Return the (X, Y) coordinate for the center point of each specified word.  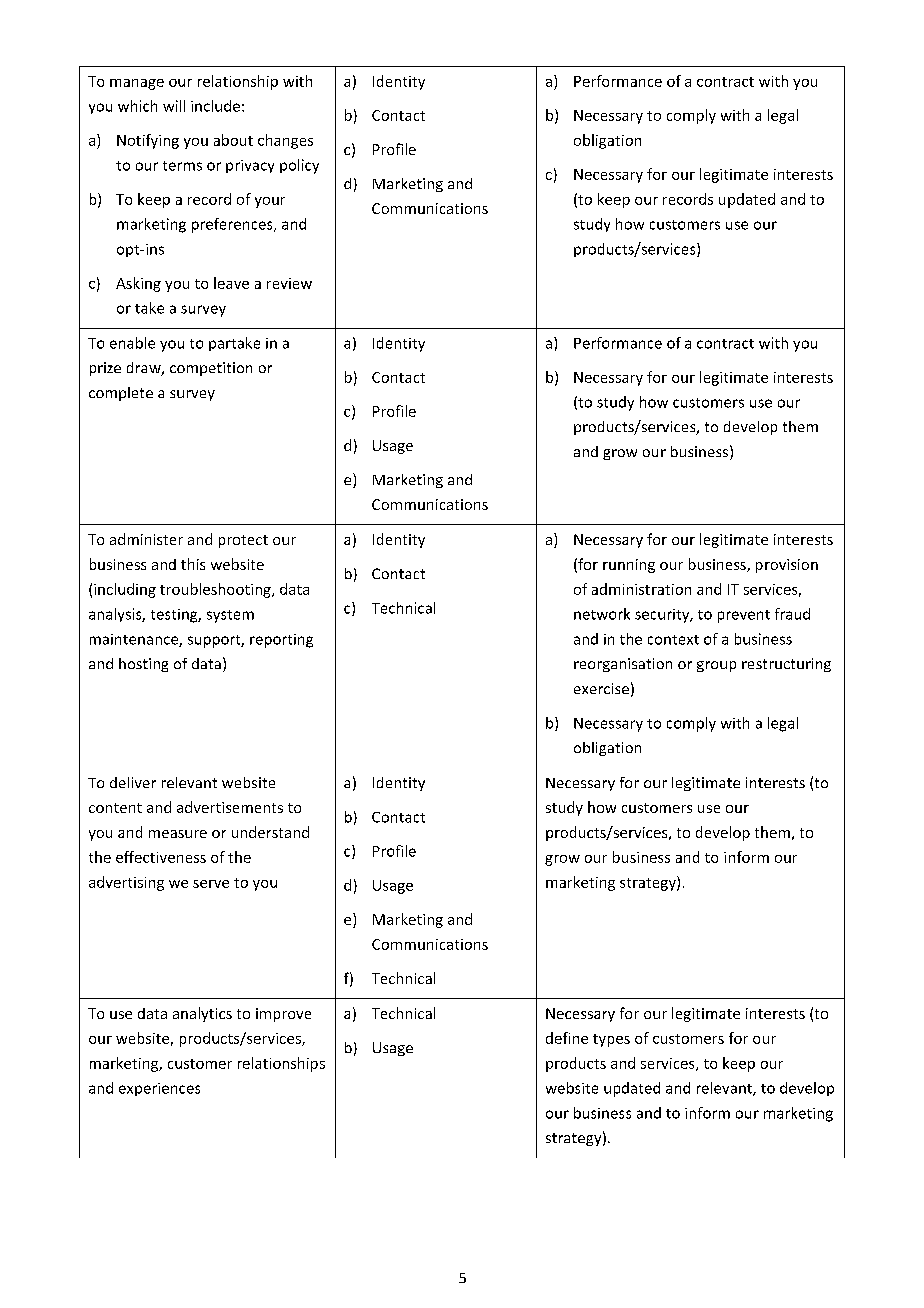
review (289, 283)
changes (285, 141)
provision (787, 566)
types (611, 1040)
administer (146, 539)
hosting (143, 665)
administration (641, 589)
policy (299, 166)
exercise (601, 688)
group (716, 666)
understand (270, 832)
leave (231, 283)
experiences (159, 1089)
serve (211, 884)
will (174, 106)
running (629, 566)
